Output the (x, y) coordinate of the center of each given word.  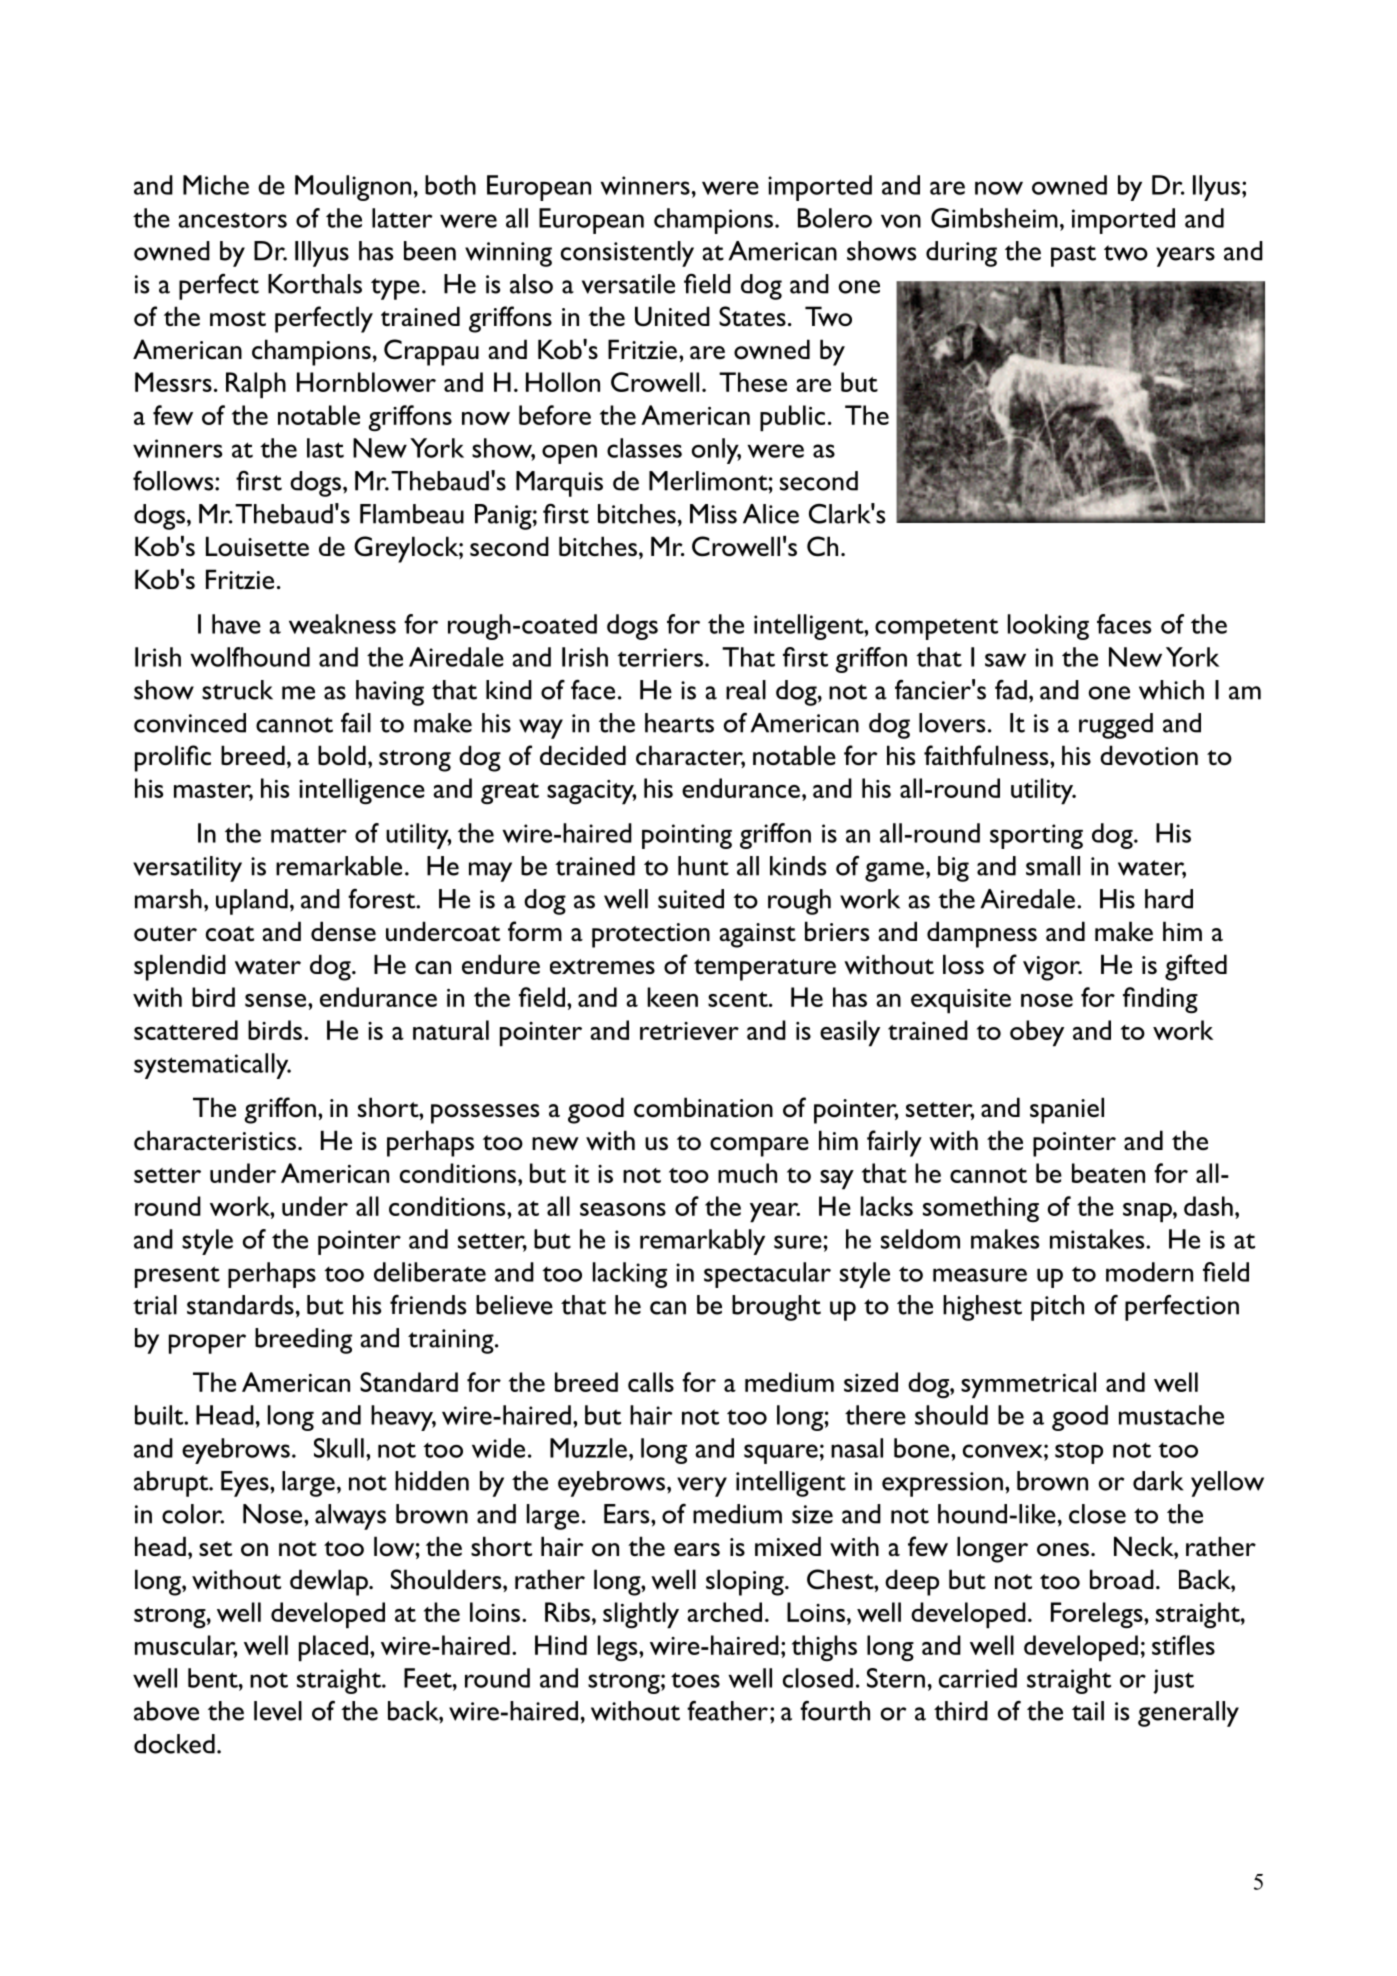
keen (672, 997)
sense (275, 1000)
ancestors (232, 220)
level (278, 1711)
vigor (1052, 968)
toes (695, 1680)
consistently (627, 254)
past (1073, 256)
